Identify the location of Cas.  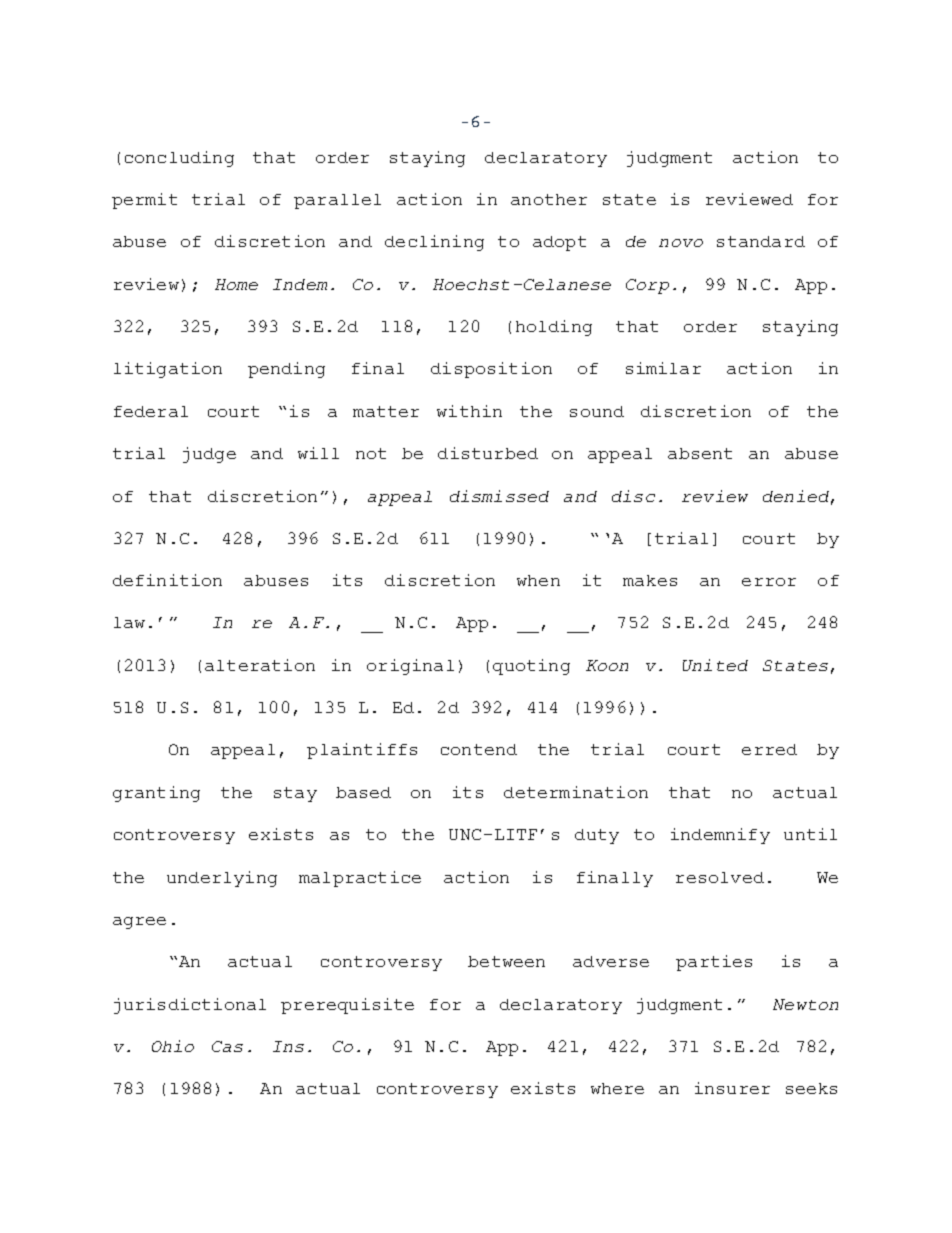
(227, 1046).
